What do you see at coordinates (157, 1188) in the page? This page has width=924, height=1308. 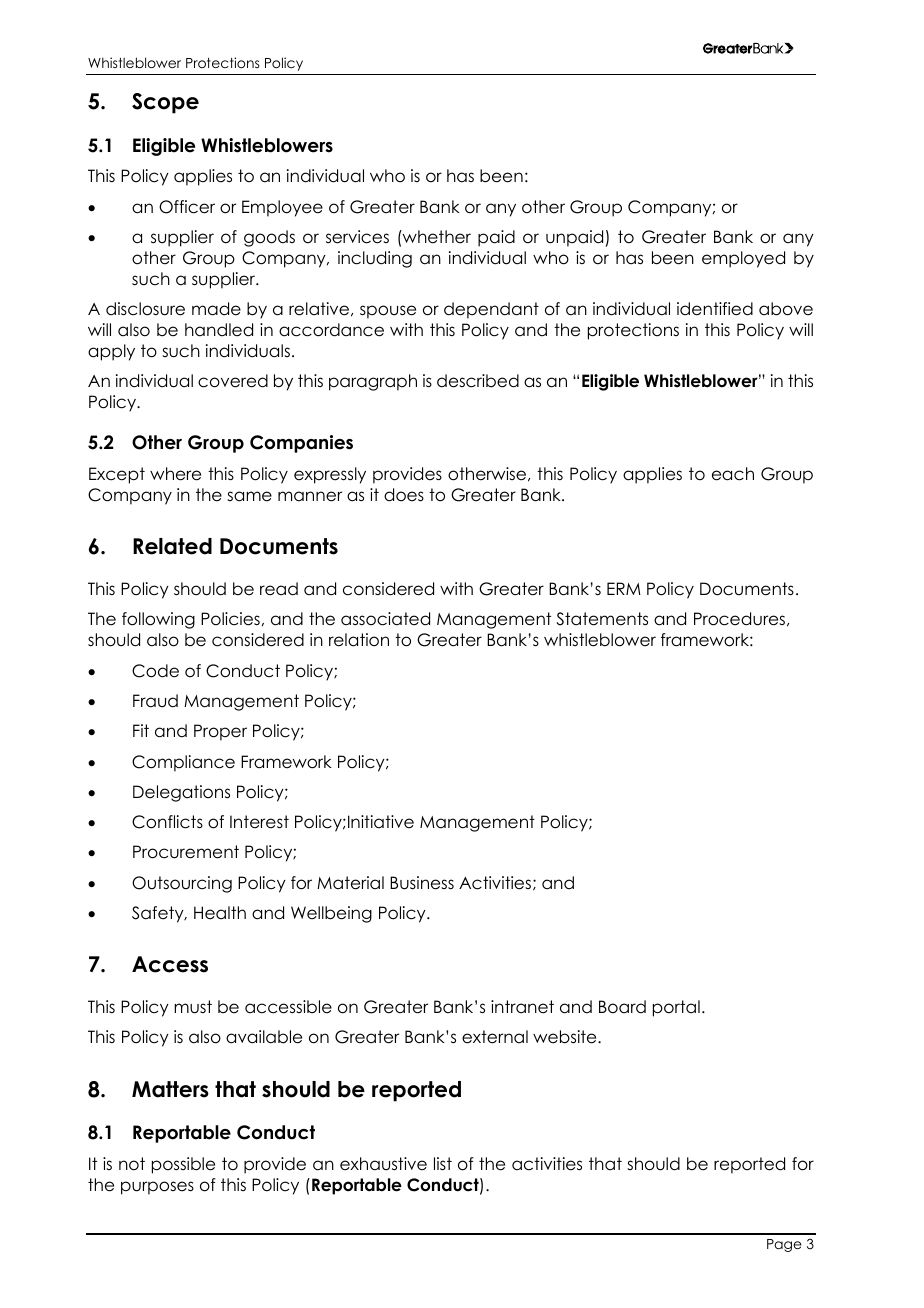 I see `purposes` at bounding box center [157, 1188].
